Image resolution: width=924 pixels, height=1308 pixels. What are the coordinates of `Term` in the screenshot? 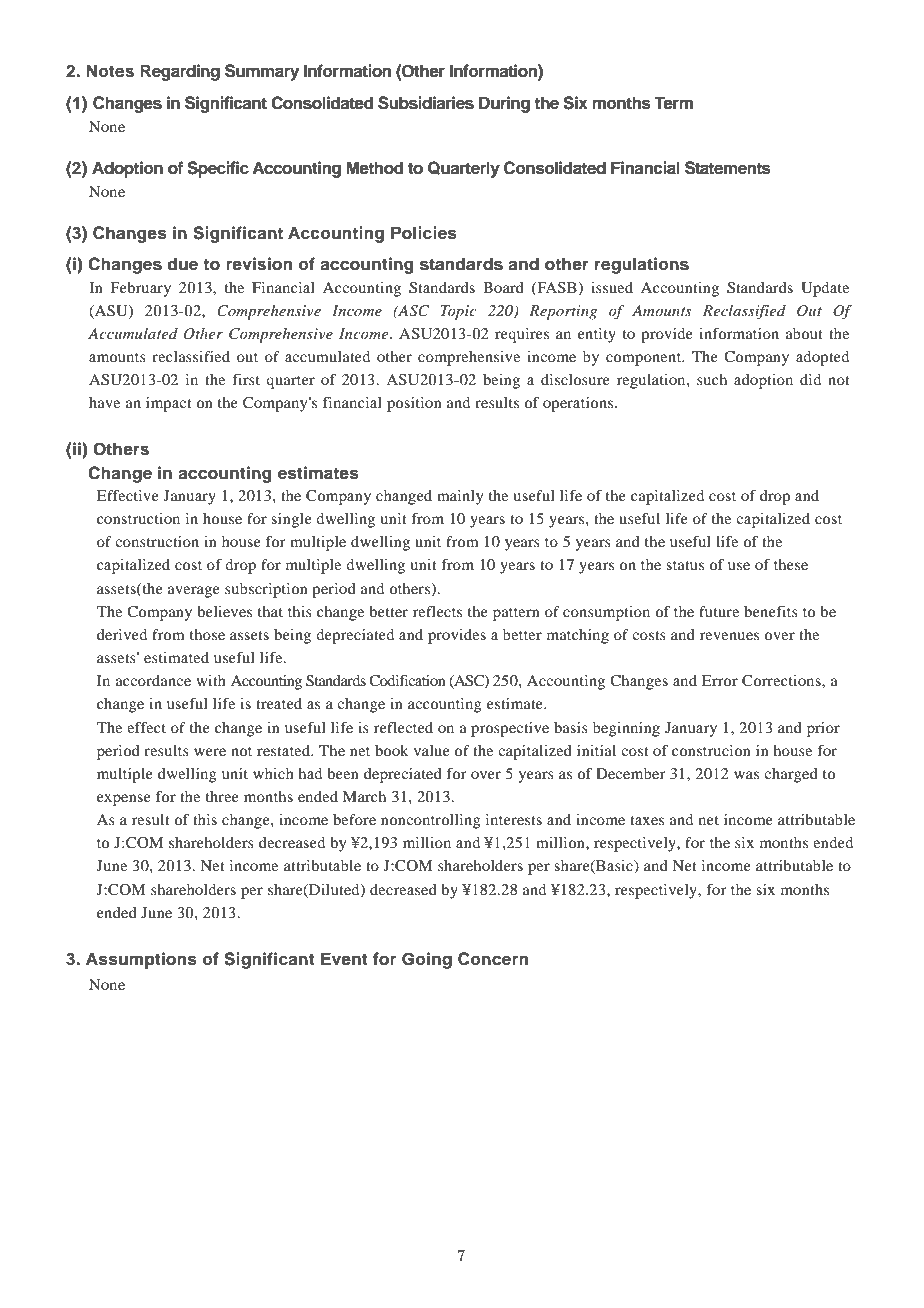 It's located at (673, 103).
